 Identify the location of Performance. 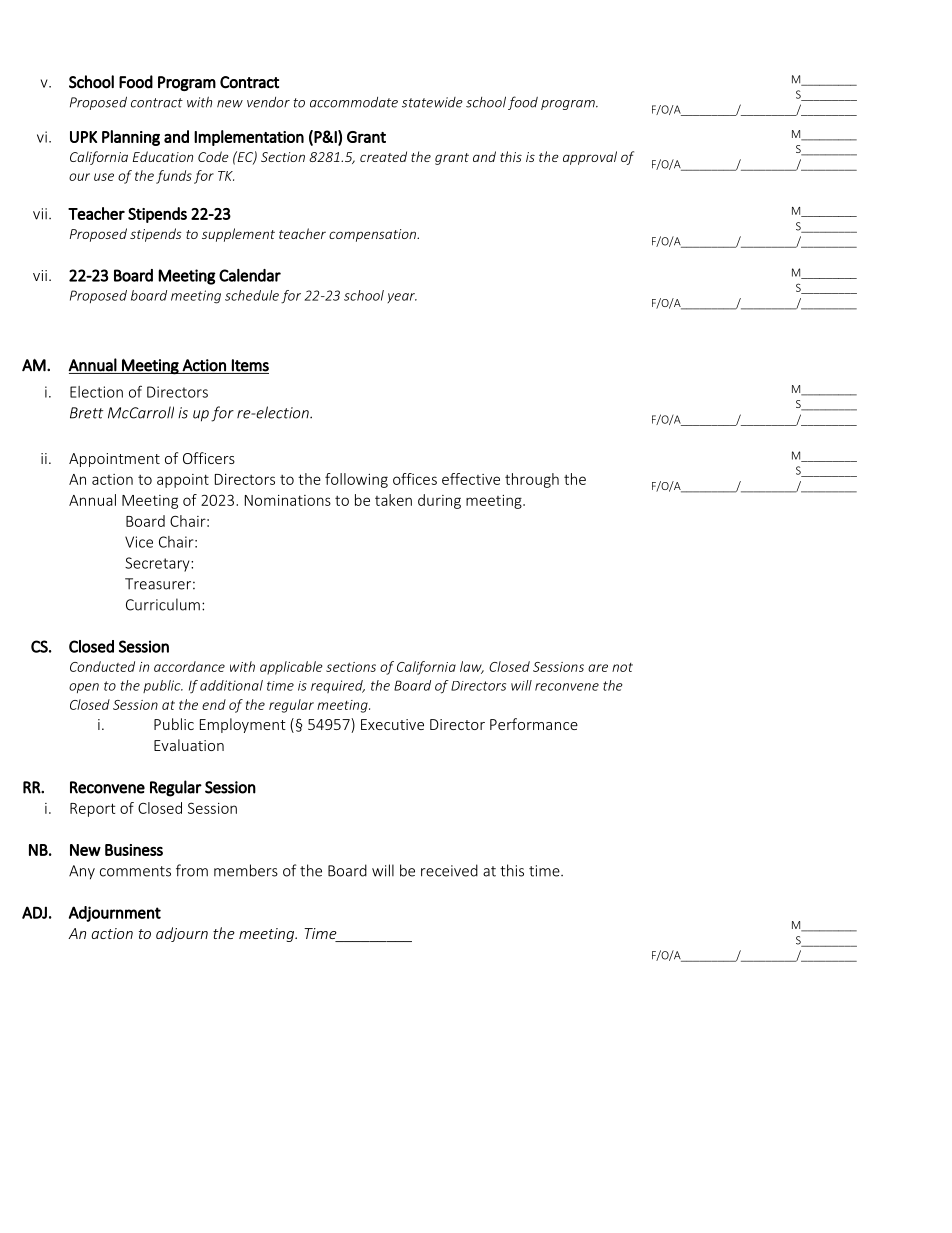
(534, 724).
